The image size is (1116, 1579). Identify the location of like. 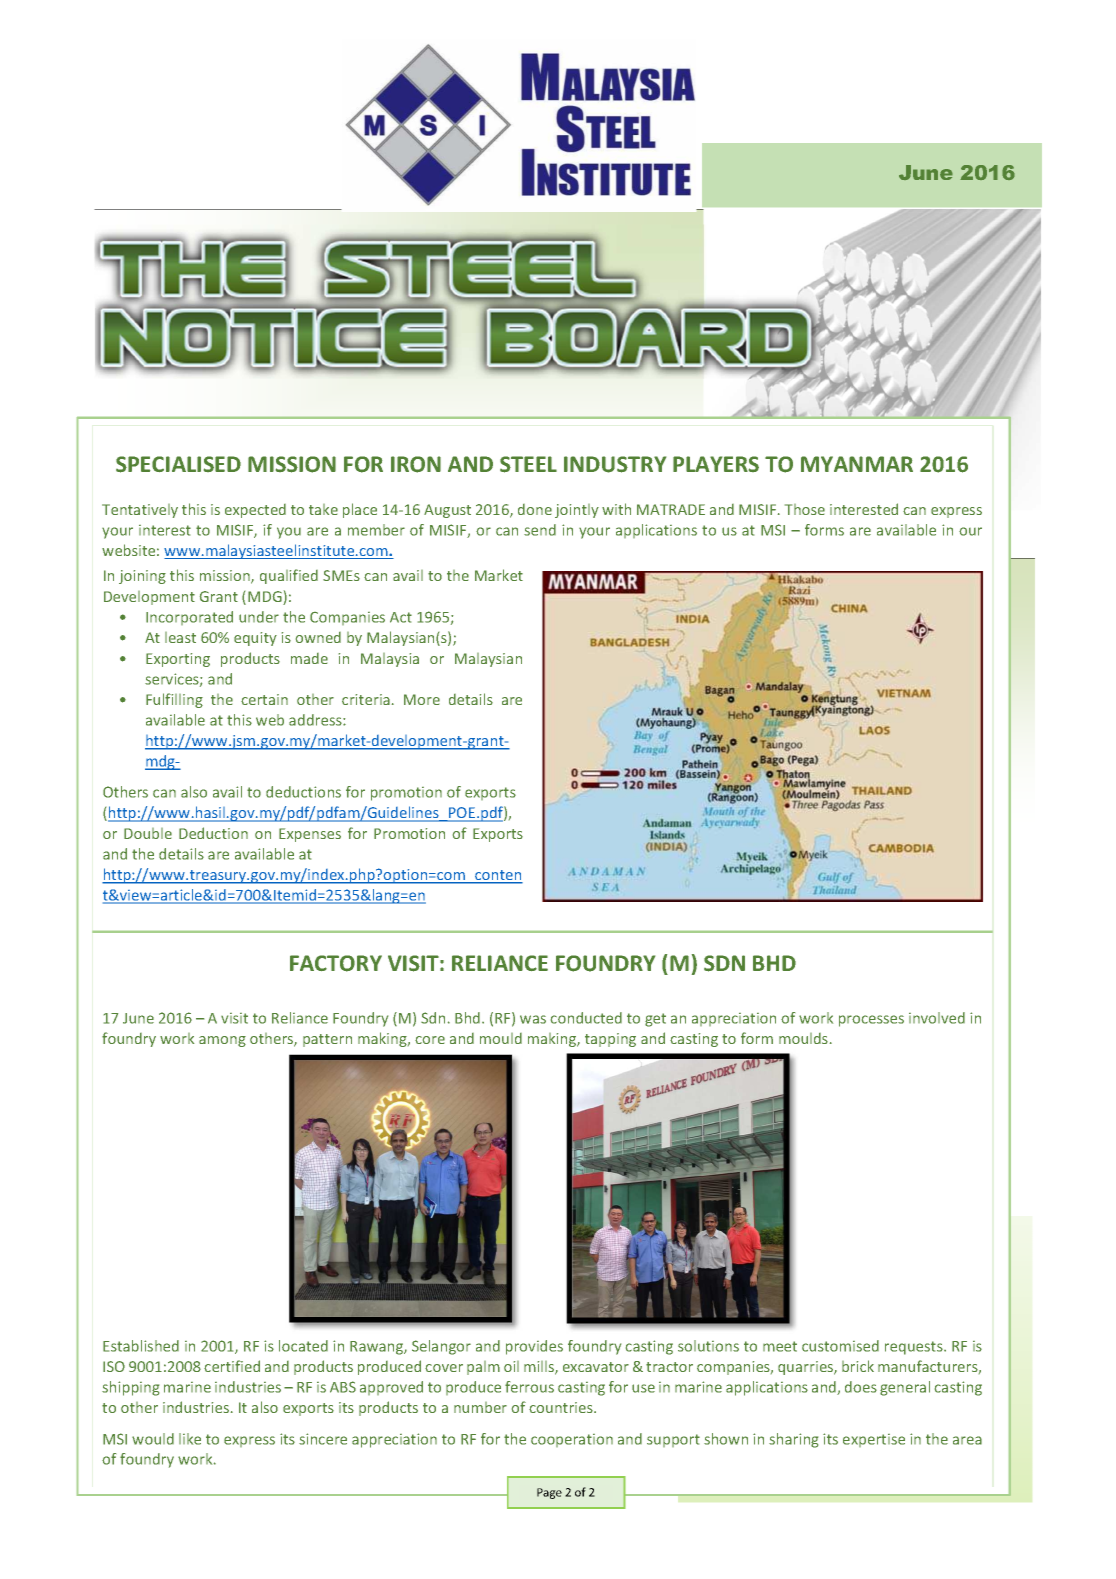
(190, 1439).
